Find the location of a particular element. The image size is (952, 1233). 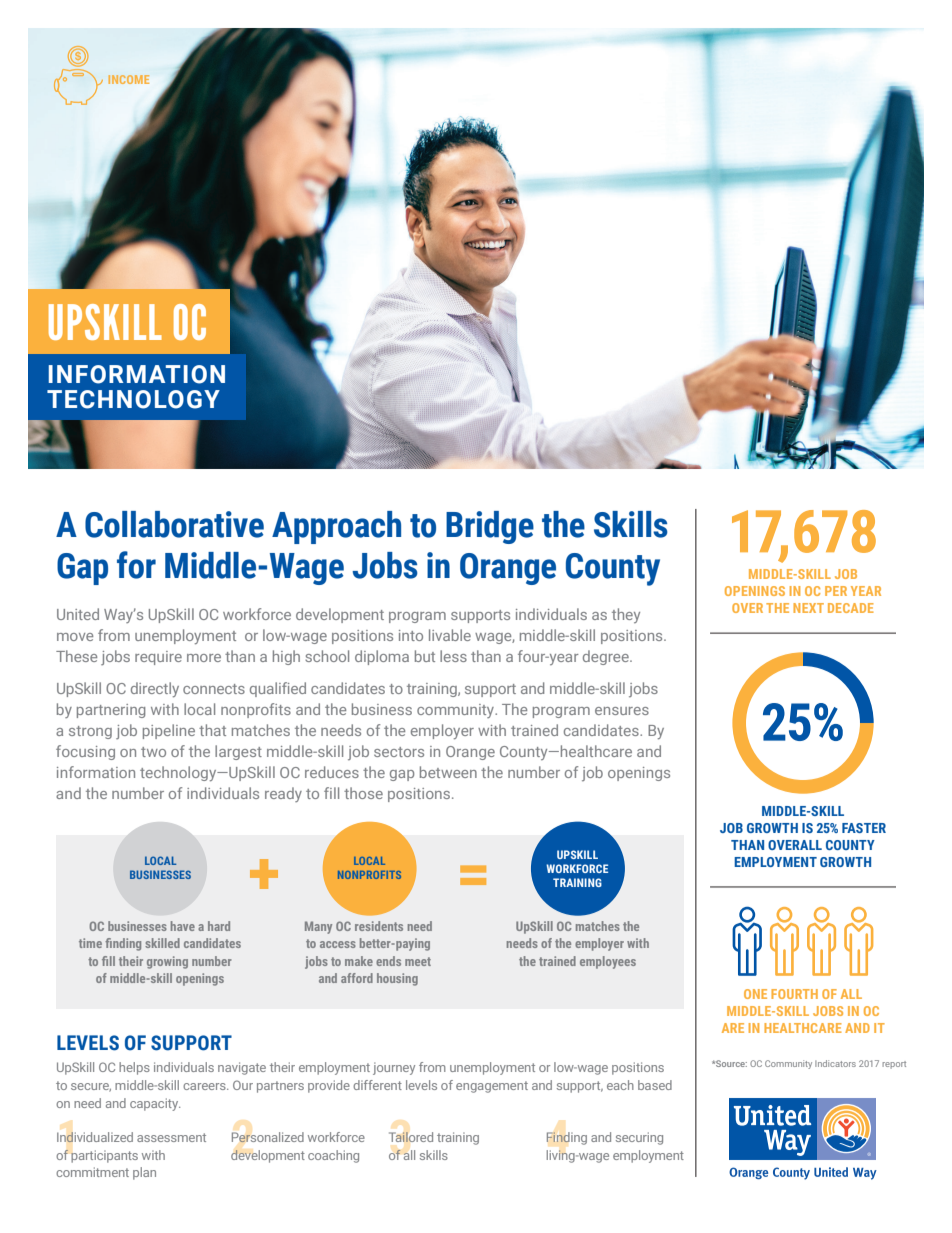

DECADE is located at coordinates (851, 608).
